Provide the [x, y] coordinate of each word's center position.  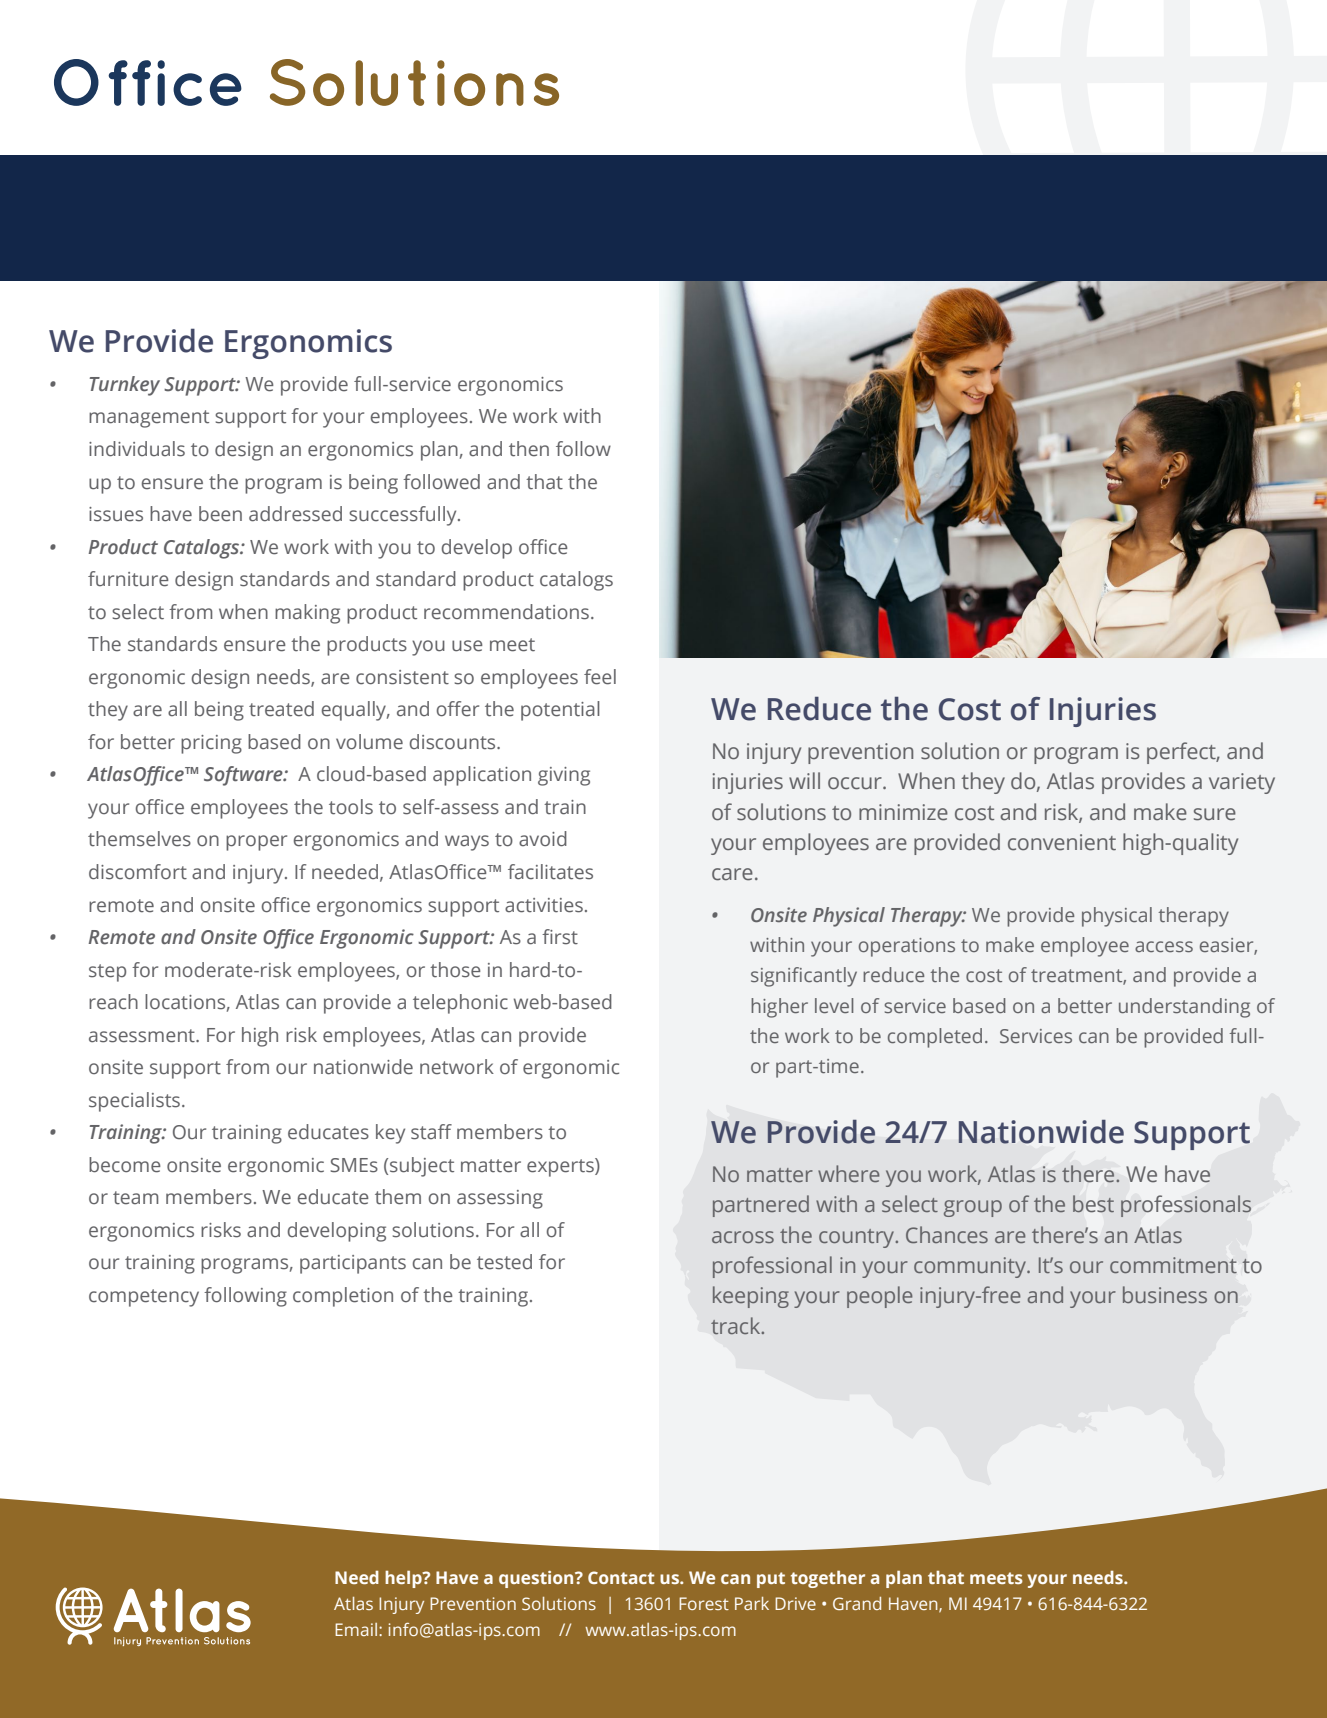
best [1093, 1203]
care [732, 874]
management [149, 419]
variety [1242, 783]
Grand [857, 1603]
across [743, 1237]
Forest [704, 1603]
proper [256, 843]
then [529, 449]
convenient [1062, 842]
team [135, 1198]
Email [356, 1629]
